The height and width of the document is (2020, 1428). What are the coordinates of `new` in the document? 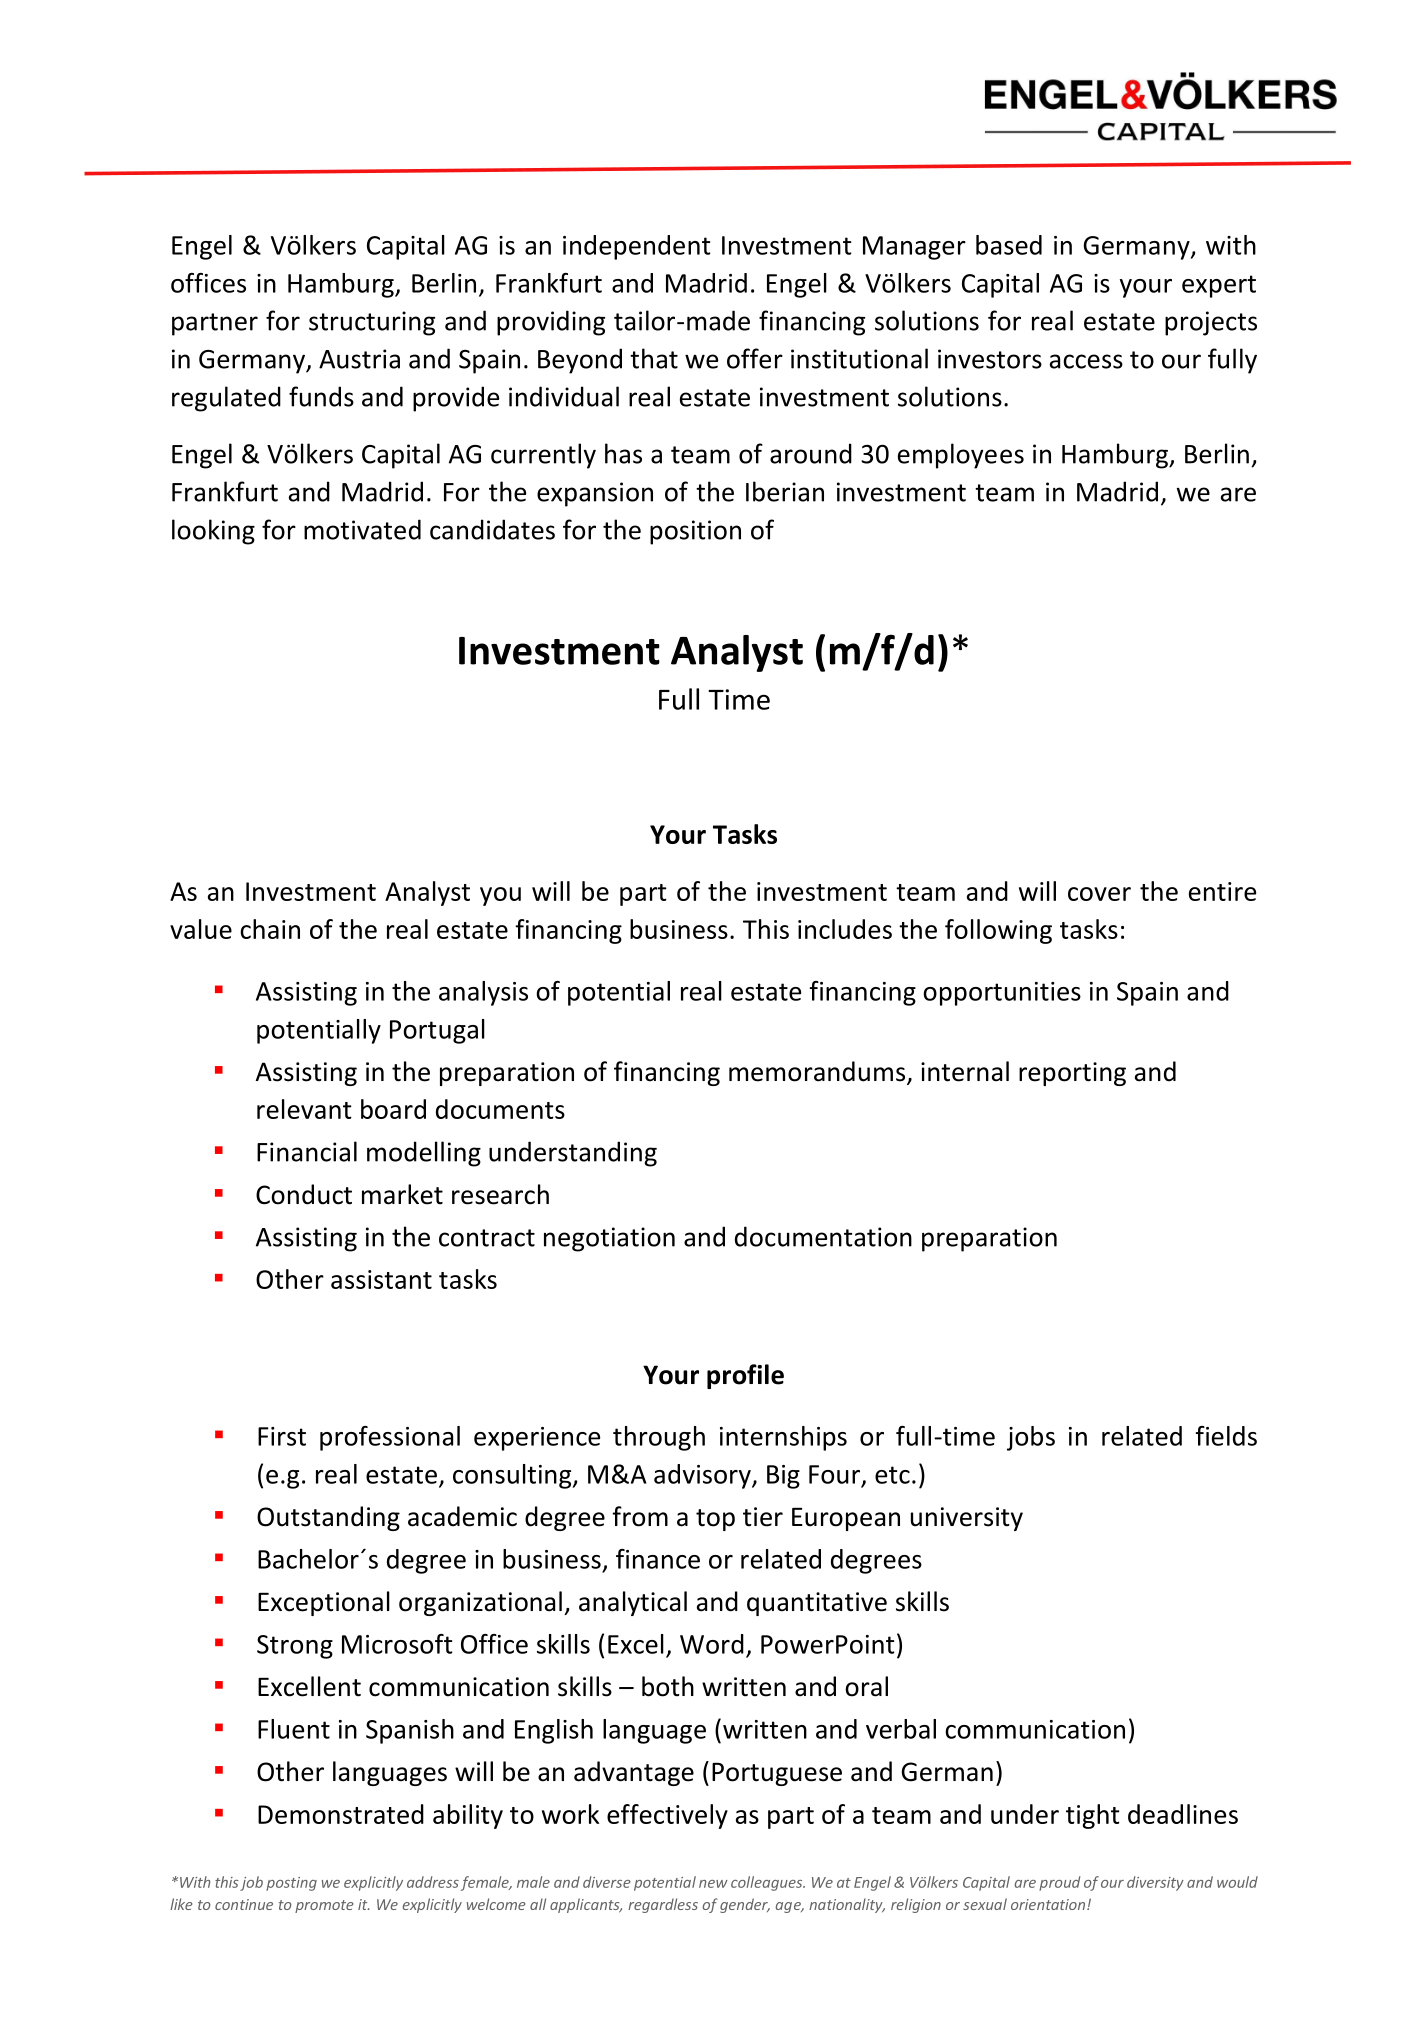 It's located at (713, 1884).
